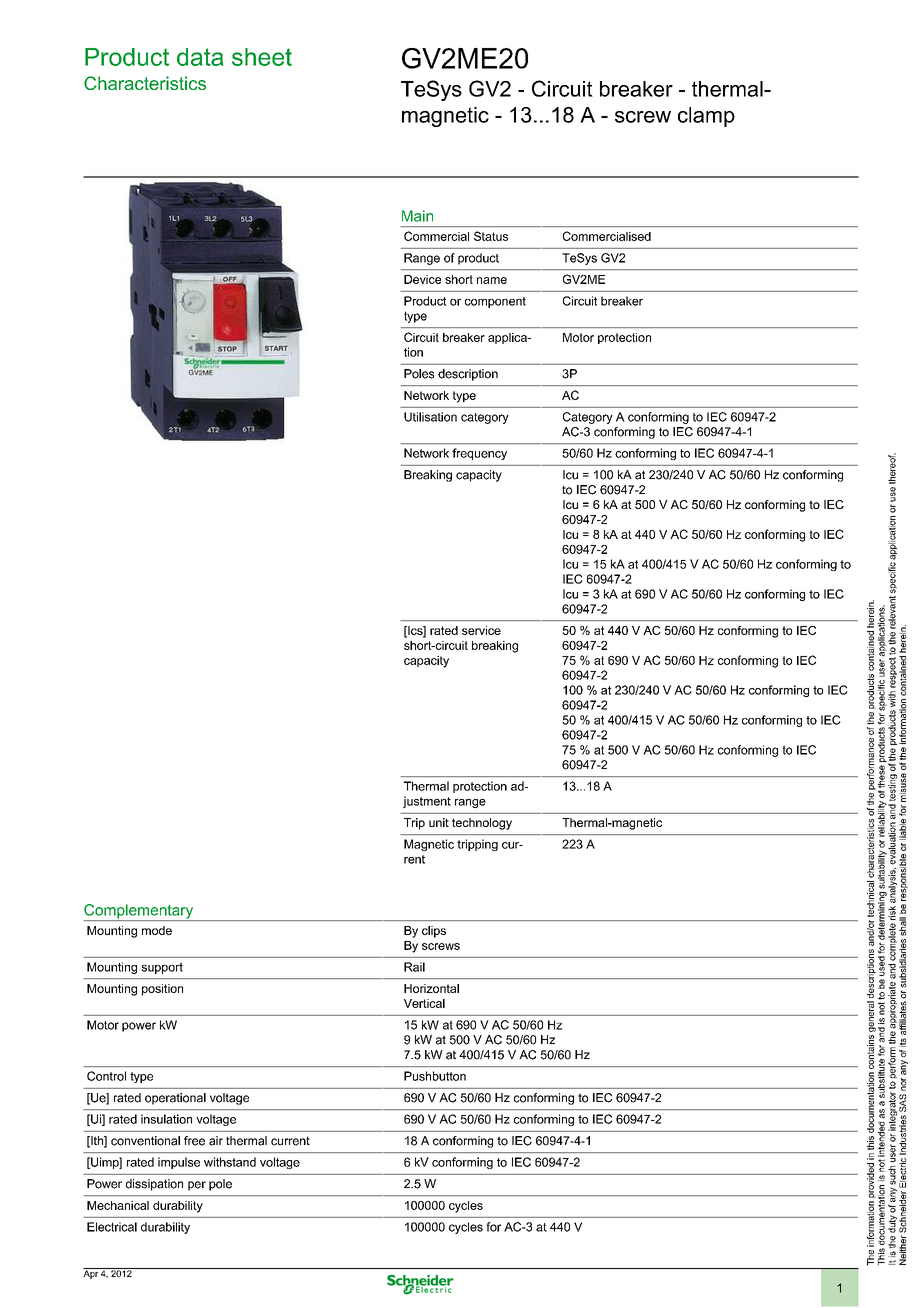 Image resolution: width=924 pixels, height=1308 pixels. What do you see at coordinates (479, 454) in the screenshot?
I see `frequency` at bounding box center [479, 454].
